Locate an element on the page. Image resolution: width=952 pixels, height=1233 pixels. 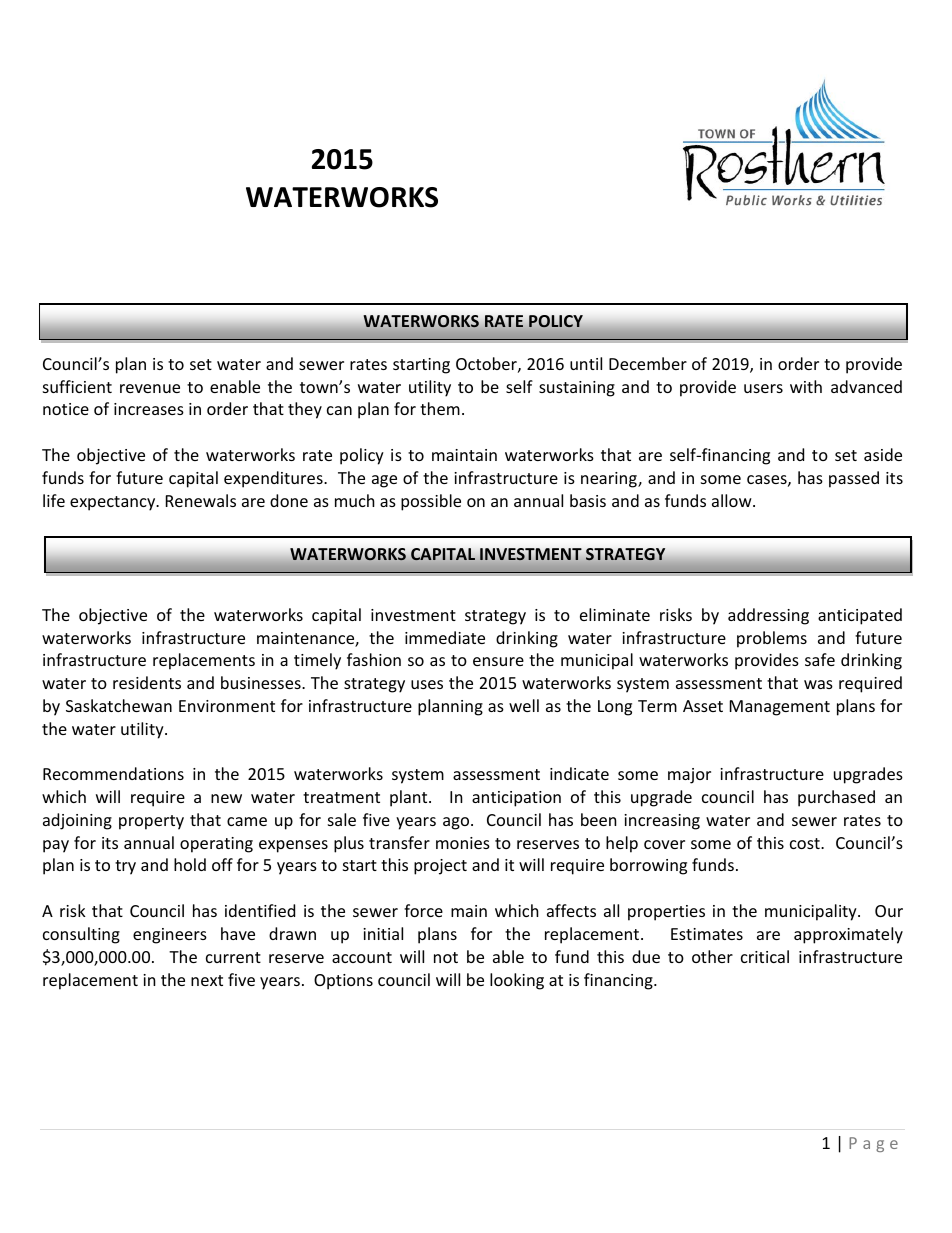
critical is located at coordinates (765, 956).
